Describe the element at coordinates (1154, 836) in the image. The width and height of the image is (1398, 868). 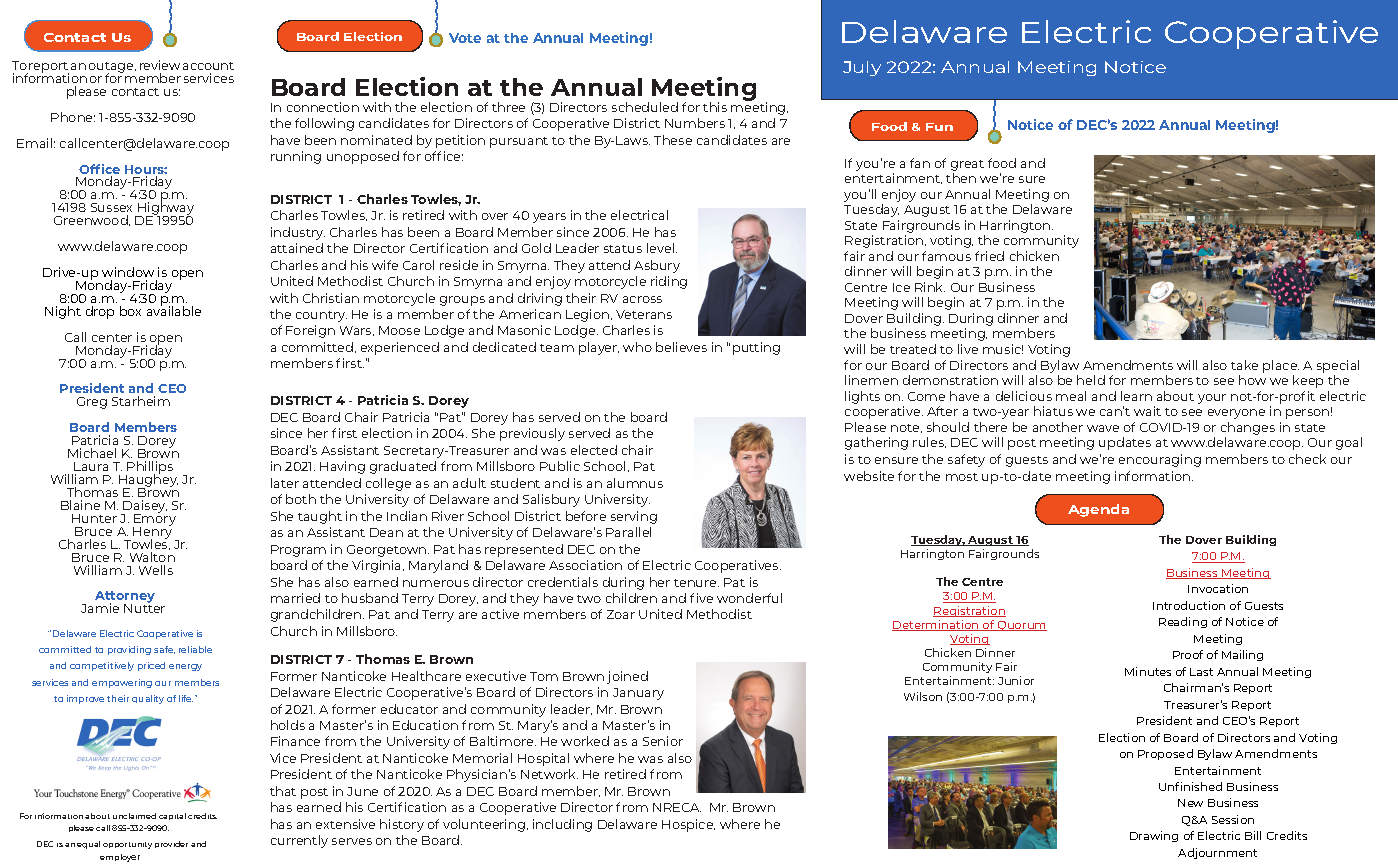
I see `Drawing` at that location.
